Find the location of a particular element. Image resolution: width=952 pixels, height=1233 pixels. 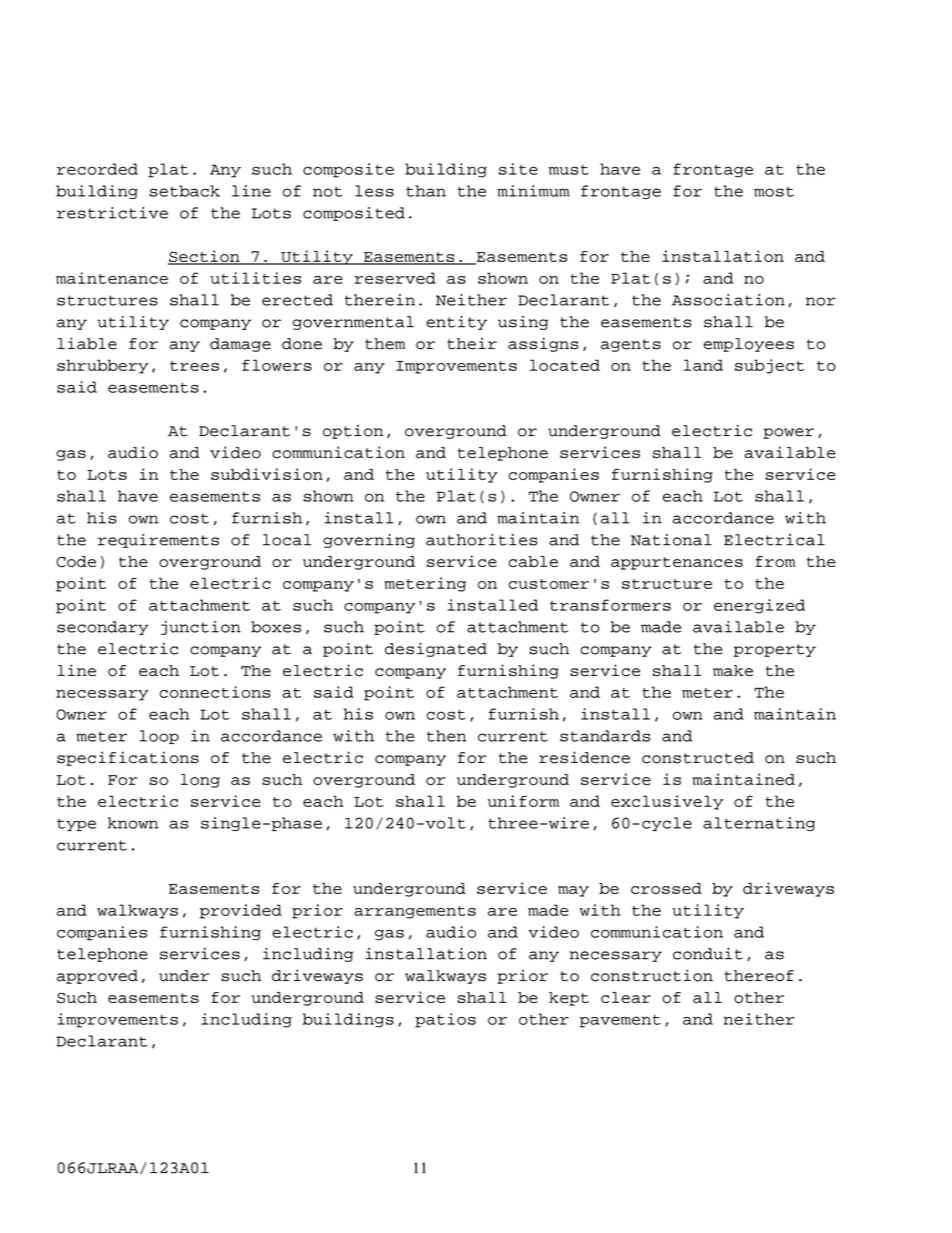

constructed is located at coordinates (698, 758).
